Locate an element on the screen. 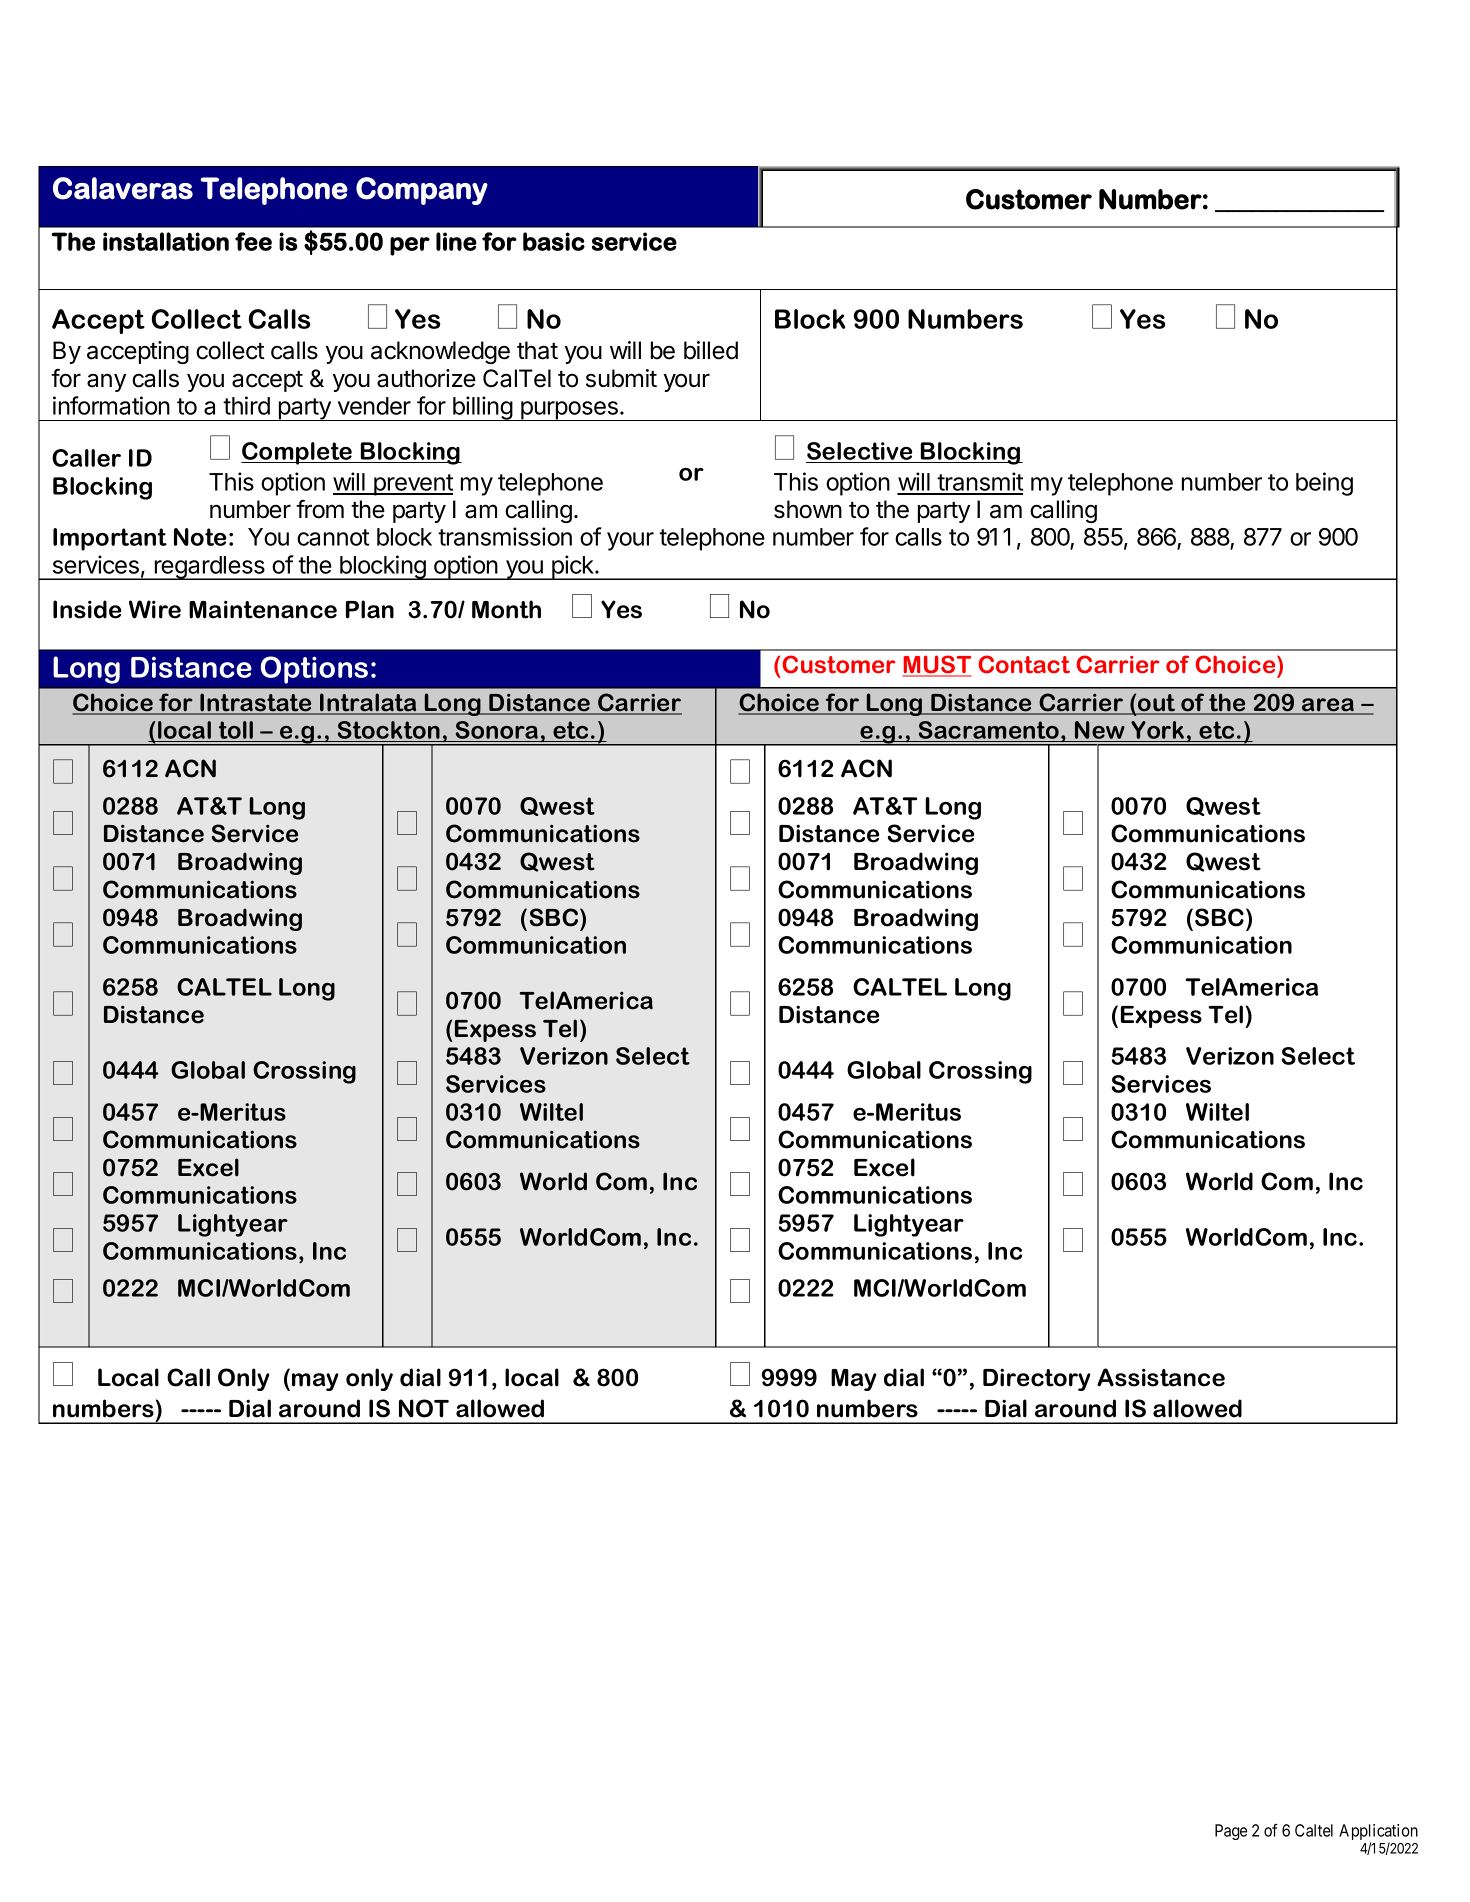  toll is located at coordinates (236, 730).
